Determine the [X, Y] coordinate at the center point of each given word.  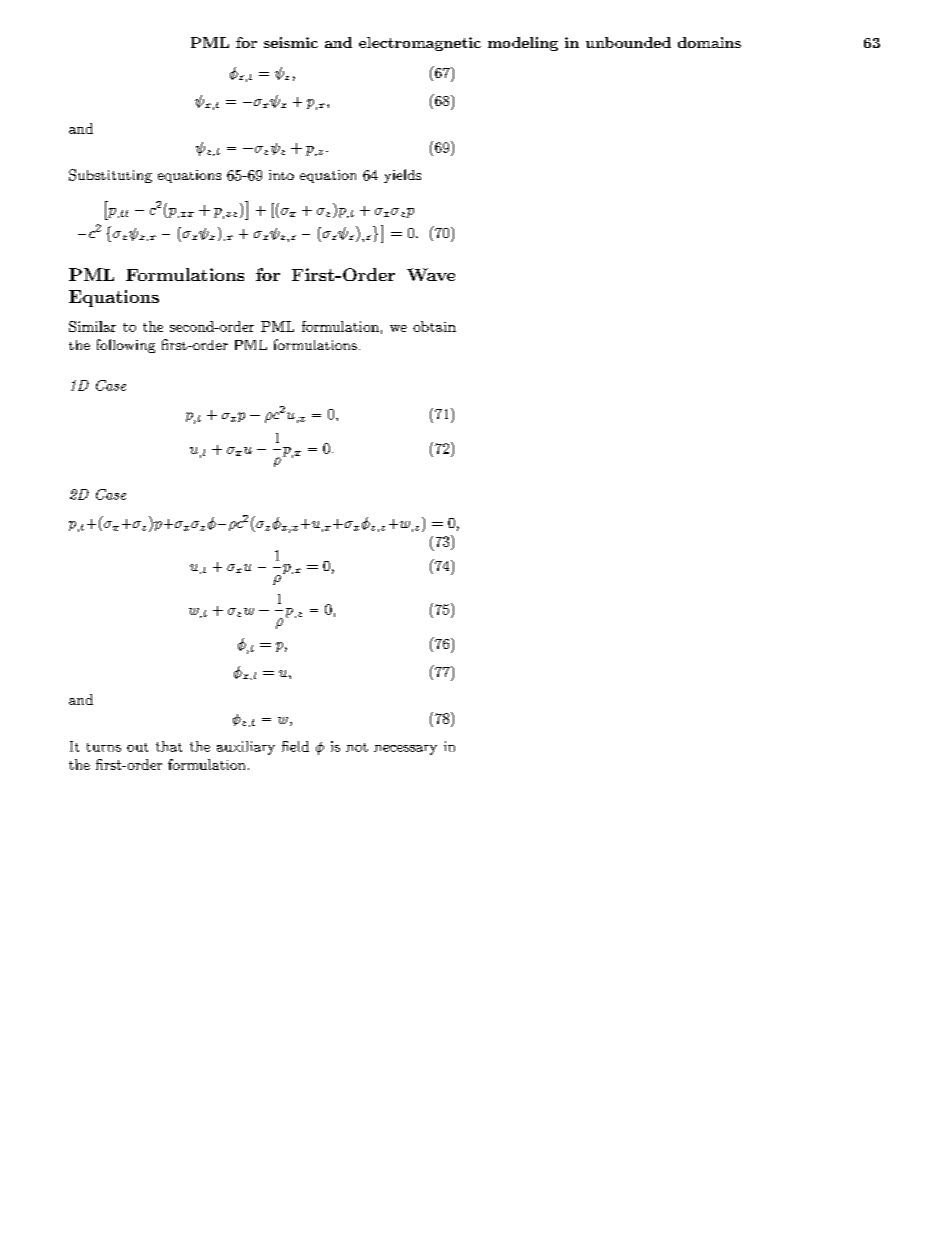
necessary [405, 750]
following [126, 346]
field [295, 746]
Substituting [110, 176]
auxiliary [246, 748]
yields [402, 176]
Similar [92, 326]
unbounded [628, 42]
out [137, 747]
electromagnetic [420, 44]
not [357, 747]
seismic [291, 42]
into [281, 175]
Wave [431, 274]
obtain [434, 326]
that [169, 746]
